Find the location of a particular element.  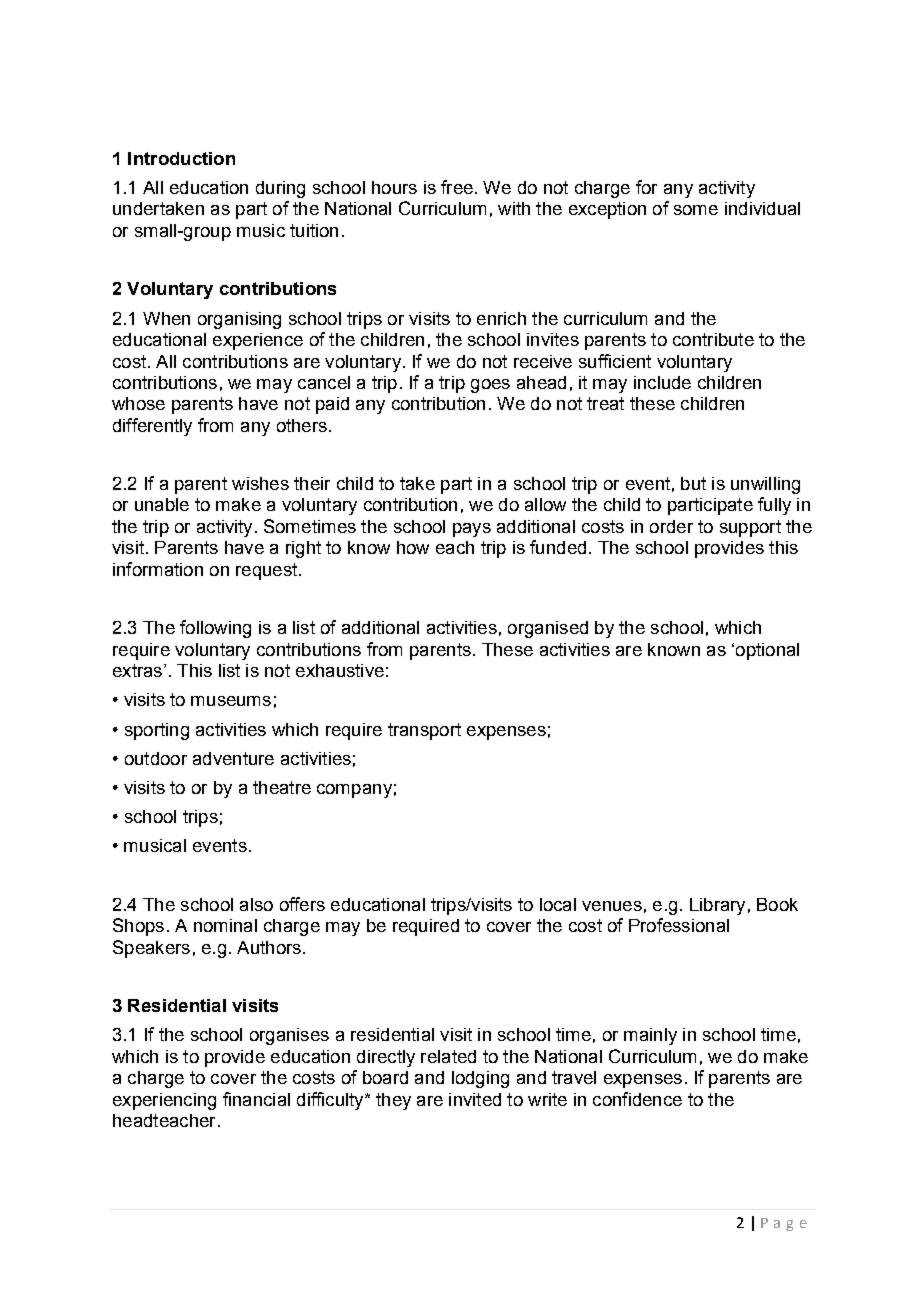

pays is located at coordinates (472, 530).
